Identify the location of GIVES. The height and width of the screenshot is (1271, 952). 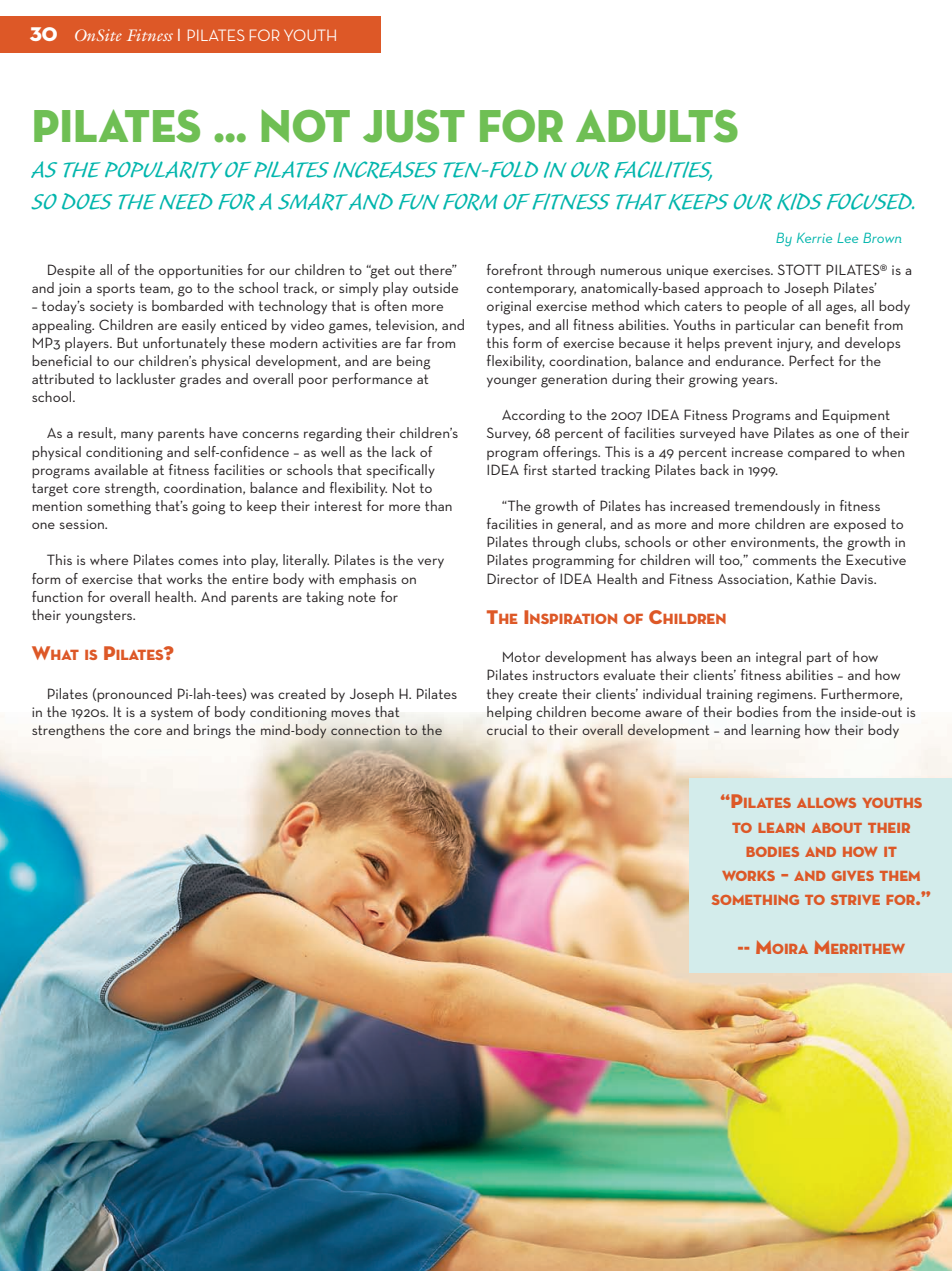
(853, 876).
